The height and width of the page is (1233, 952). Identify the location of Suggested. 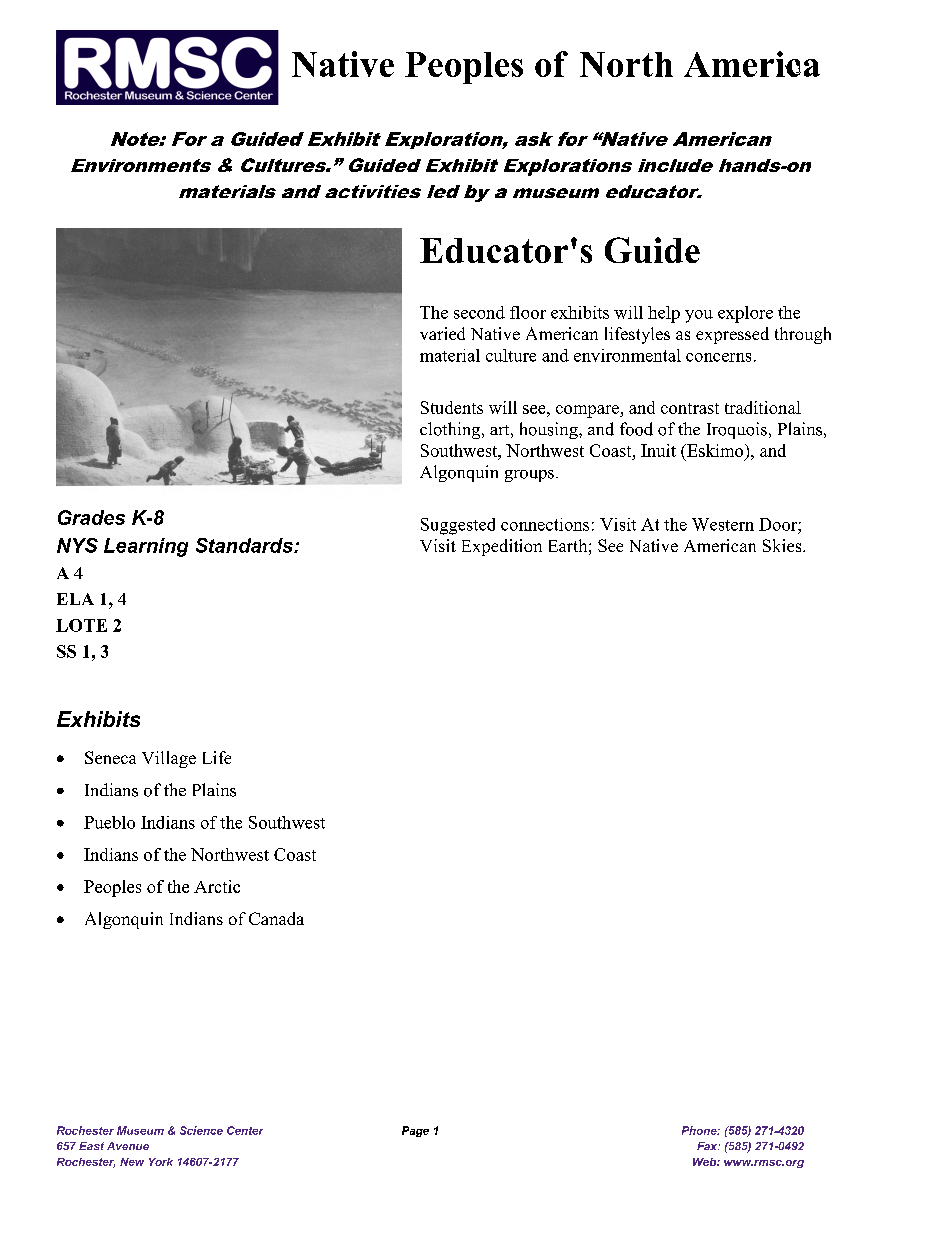
(458, 526).
